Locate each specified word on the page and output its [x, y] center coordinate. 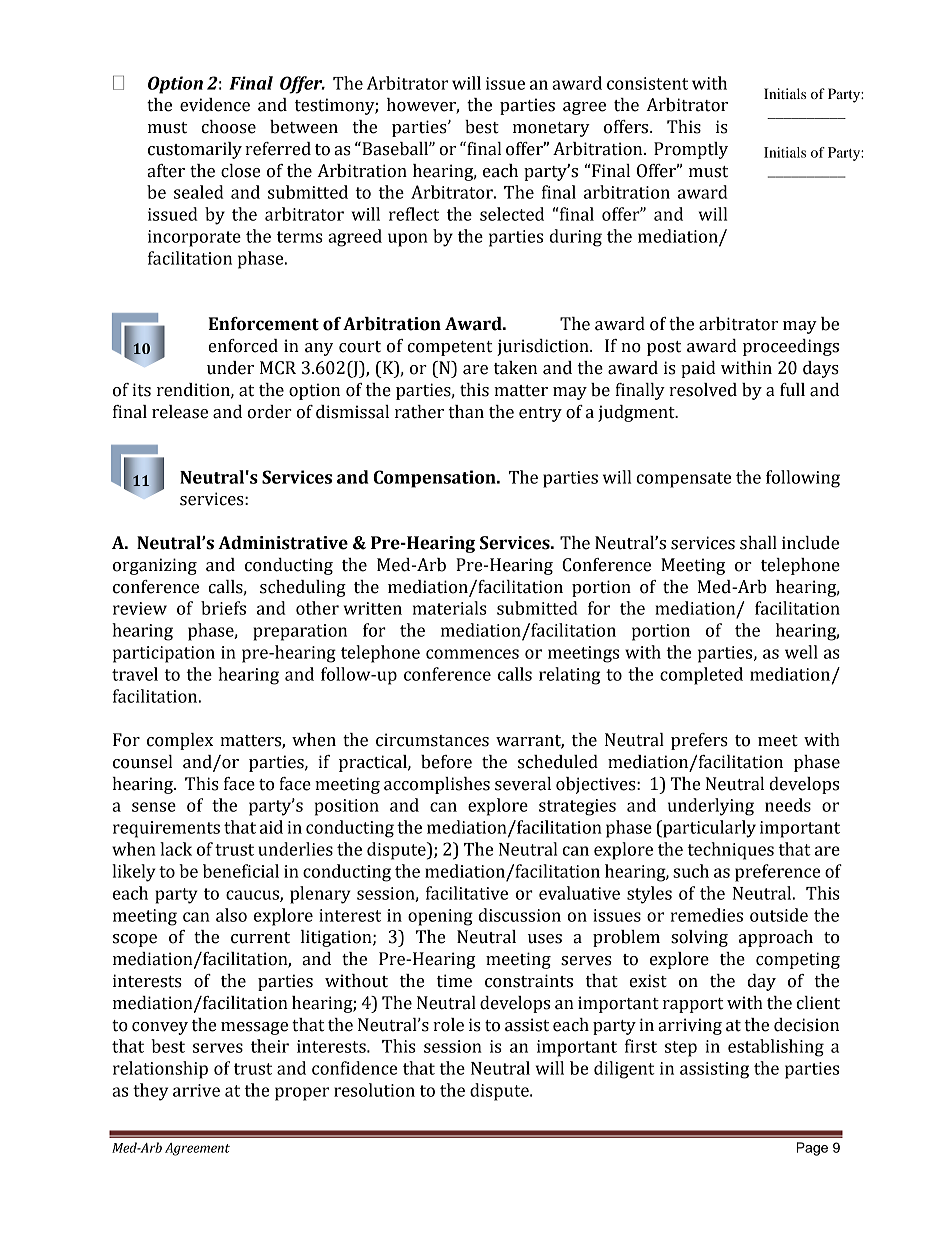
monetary [551, 129]
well [801, 652]
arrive [196, 1090]
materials [450, 608]
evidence [215, 105]
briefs [223, 608]
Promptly [691, 150]
